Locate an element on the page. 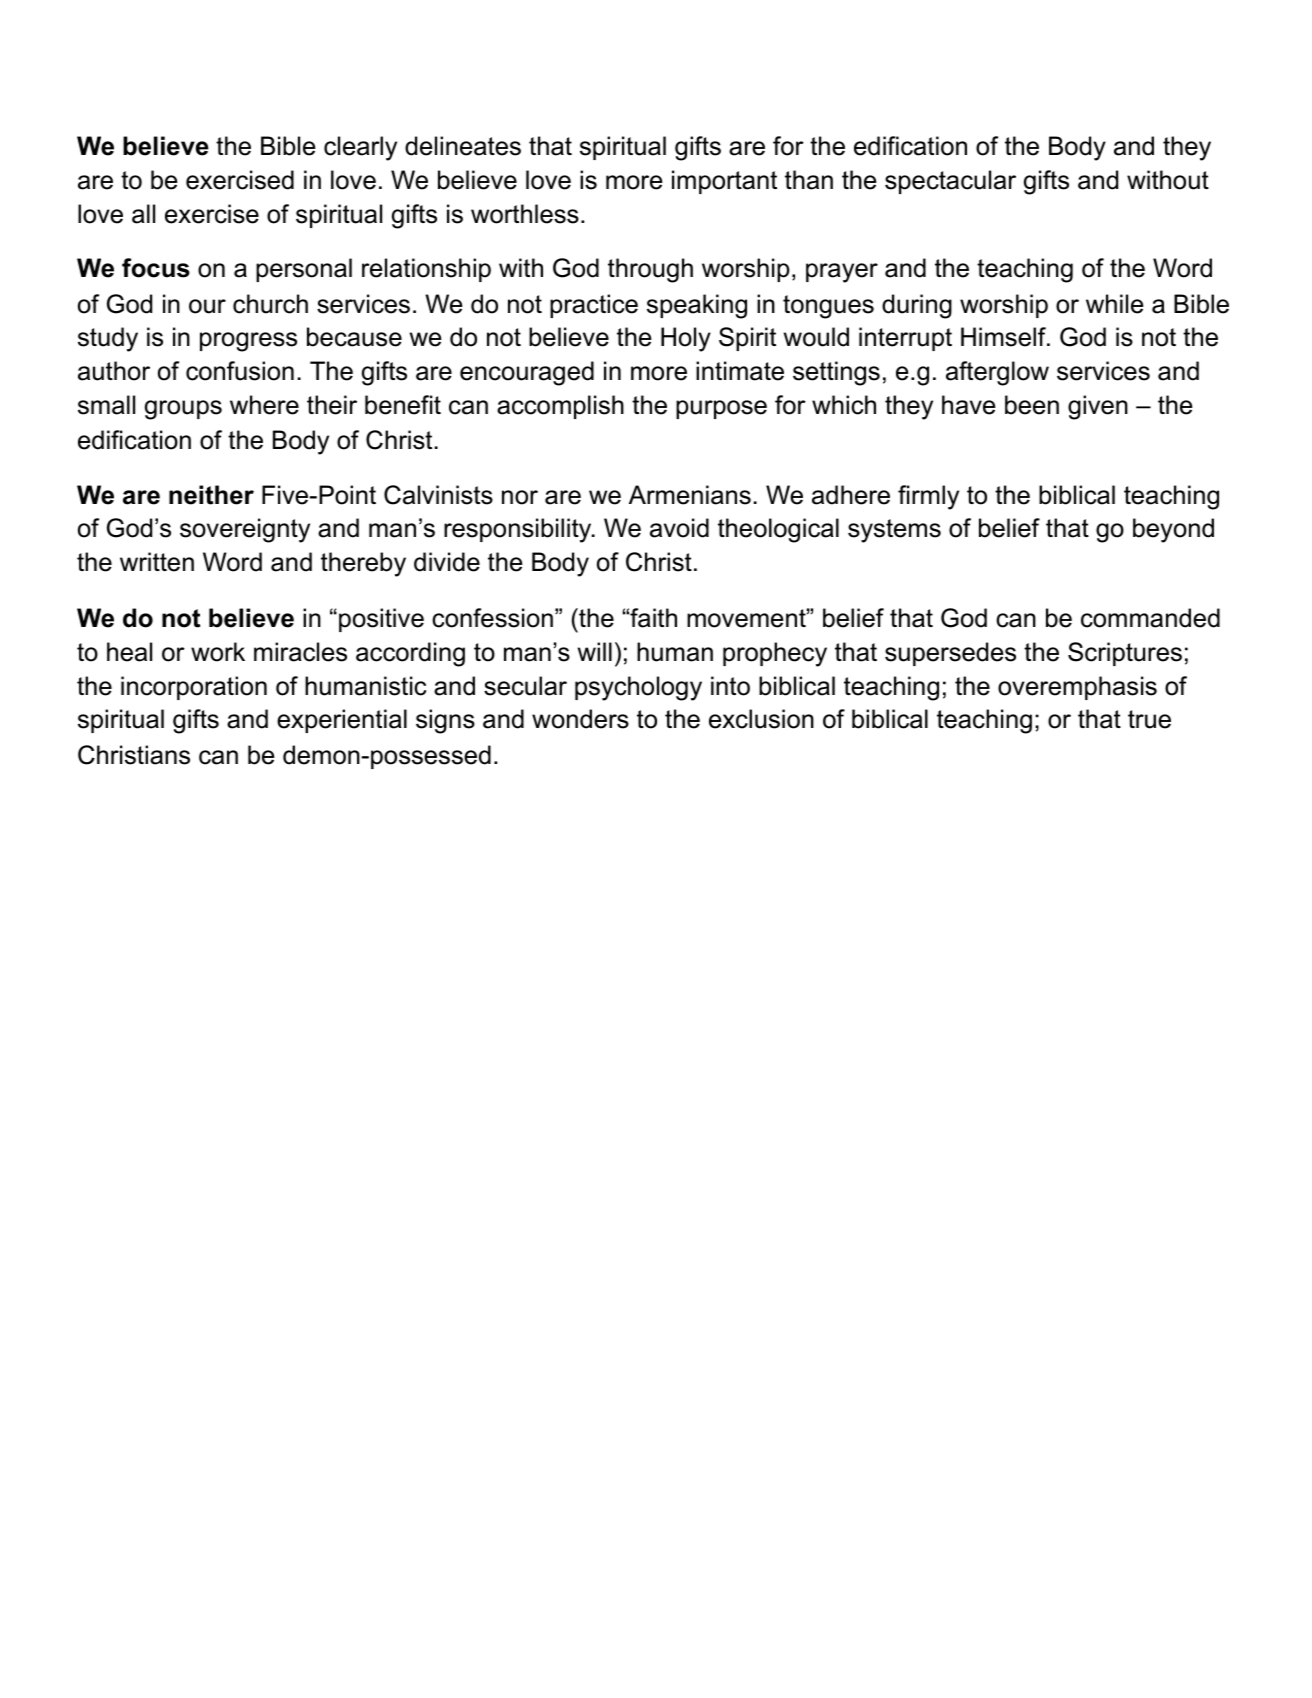  Himself is located at coordinates (1004, 337).
